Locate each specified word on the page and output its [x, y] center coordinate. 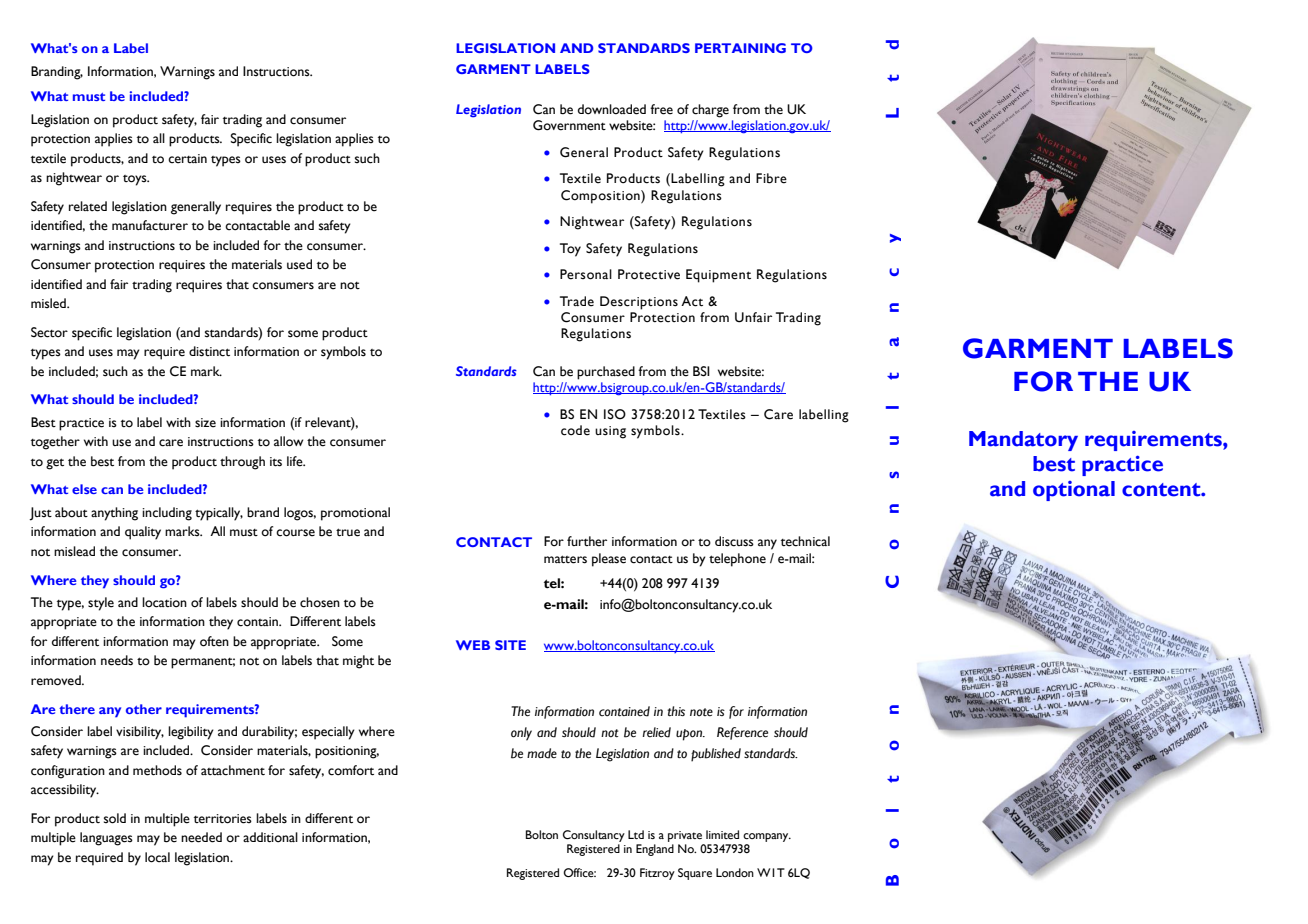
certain [187, 159]
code [575, 430]
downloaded [612, 109]
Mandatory [1023, 441]
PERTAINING [740, 48]
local [157, 857]
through [242, 463]
